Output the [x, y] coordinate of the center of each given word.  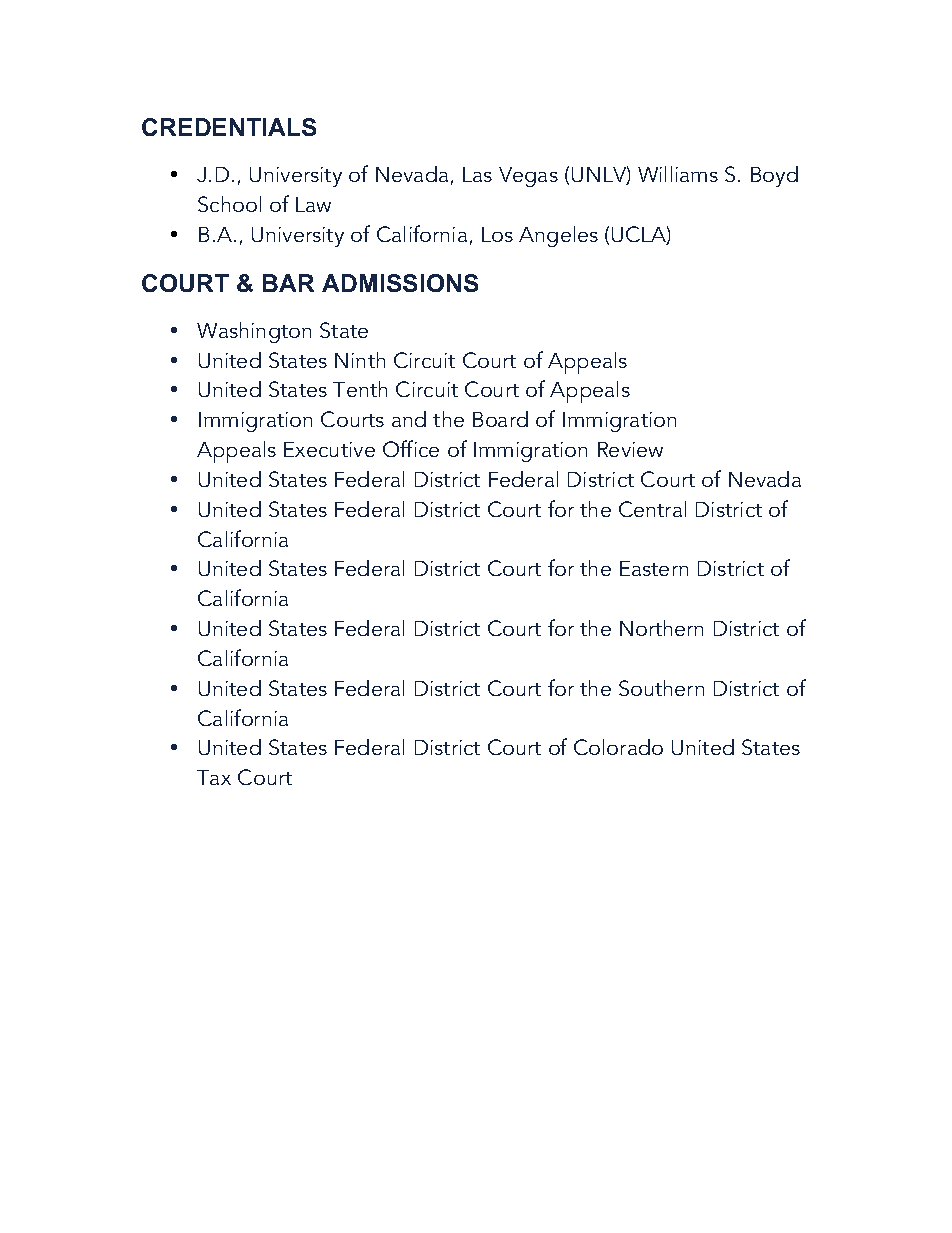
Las [477, 174]
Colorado [618, 747]
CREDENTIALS [229, 127]
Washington [254, 332]
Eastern [654, 568]
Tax [214, 777]
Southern [661, 688]
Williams [678, 174]
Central [652, 509]
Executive [329, 449]
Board [500, 419]
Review [630, 449]
